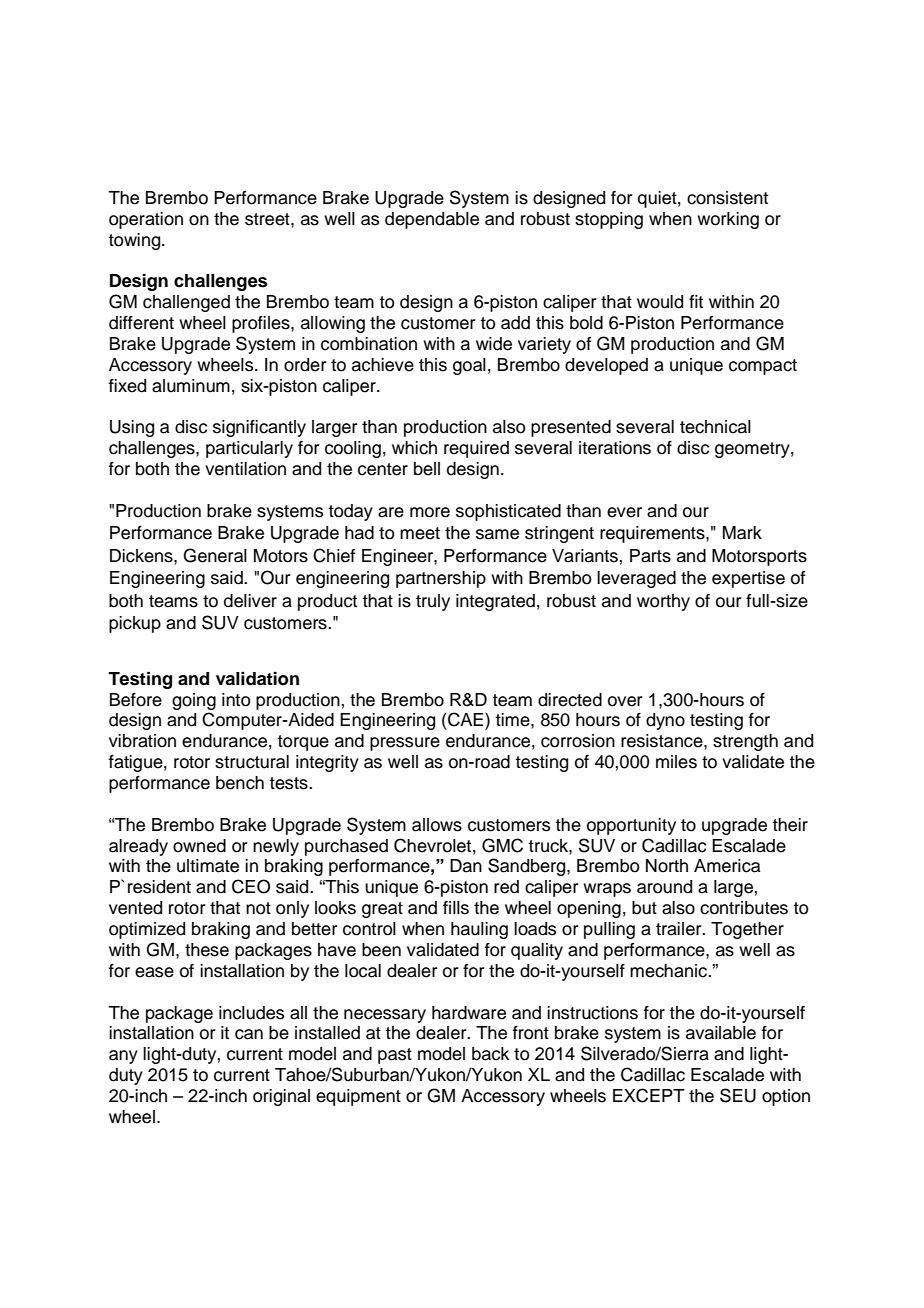 This screenshot has width=924, height=1308. I want to click on operation, so click(146, 220).
